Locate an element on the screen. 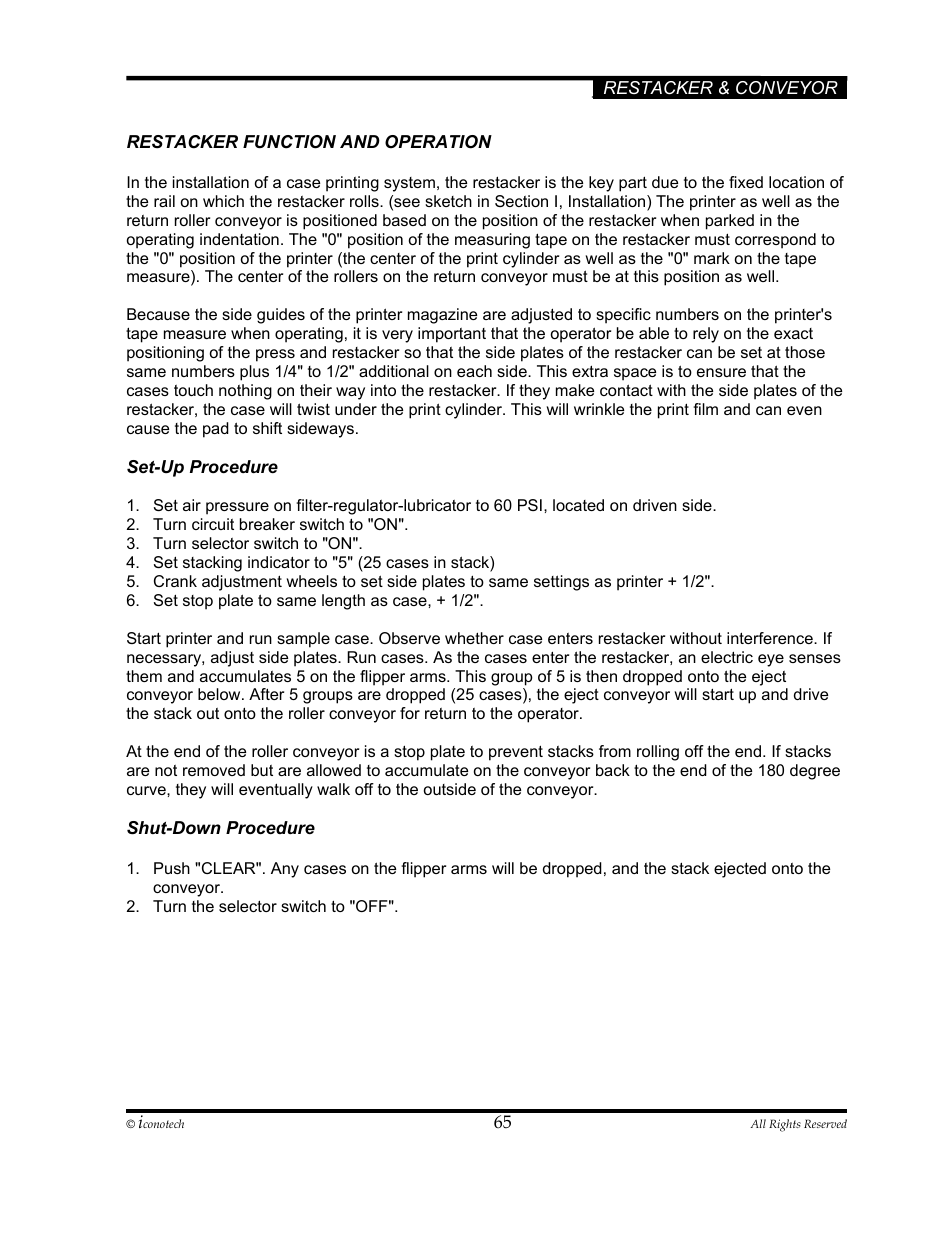  Any is located at coordinates (285, 870).
